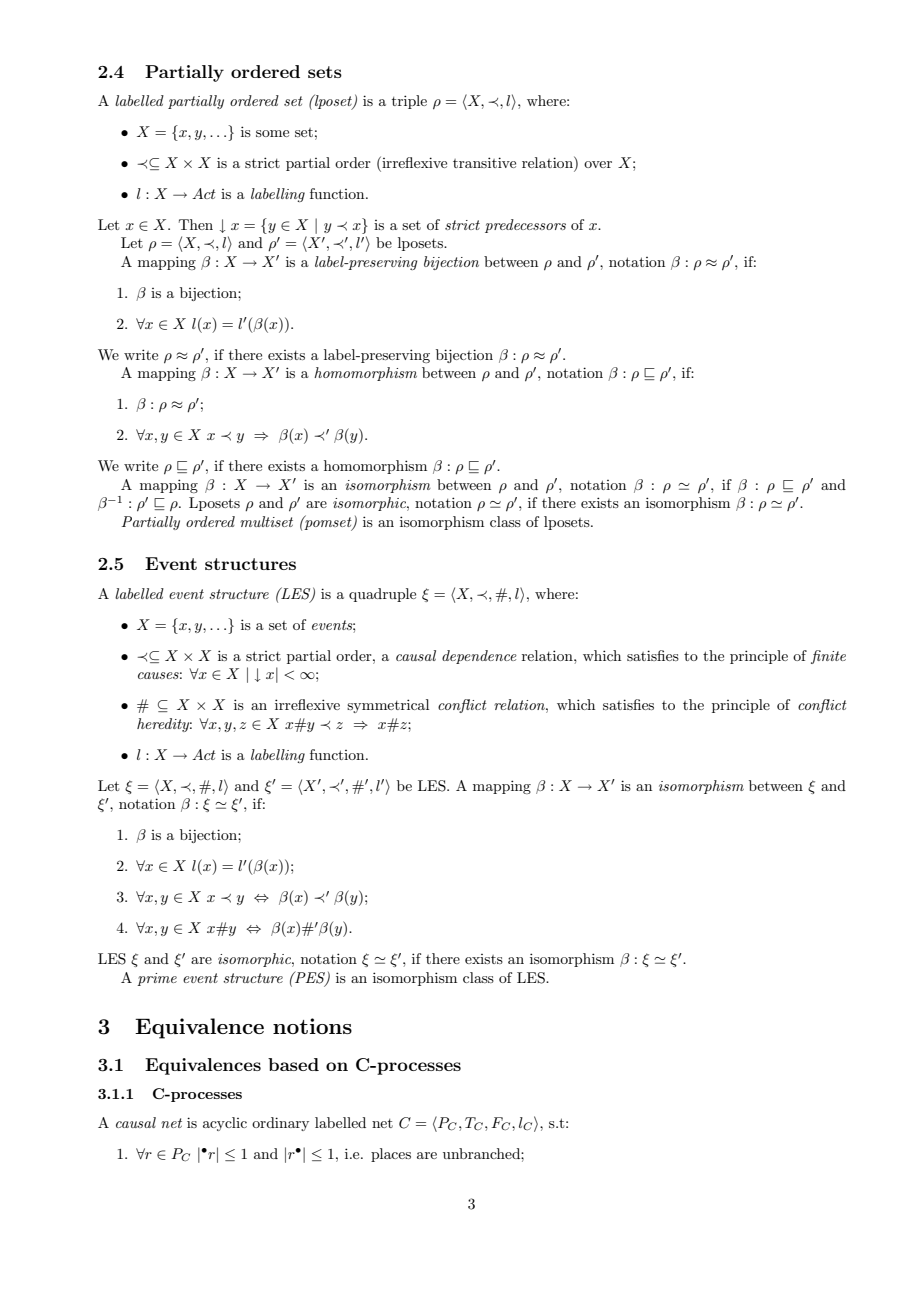 The width and height of the screenshot is (924, 1308). I want to click on notions, so click(312, 1026).
